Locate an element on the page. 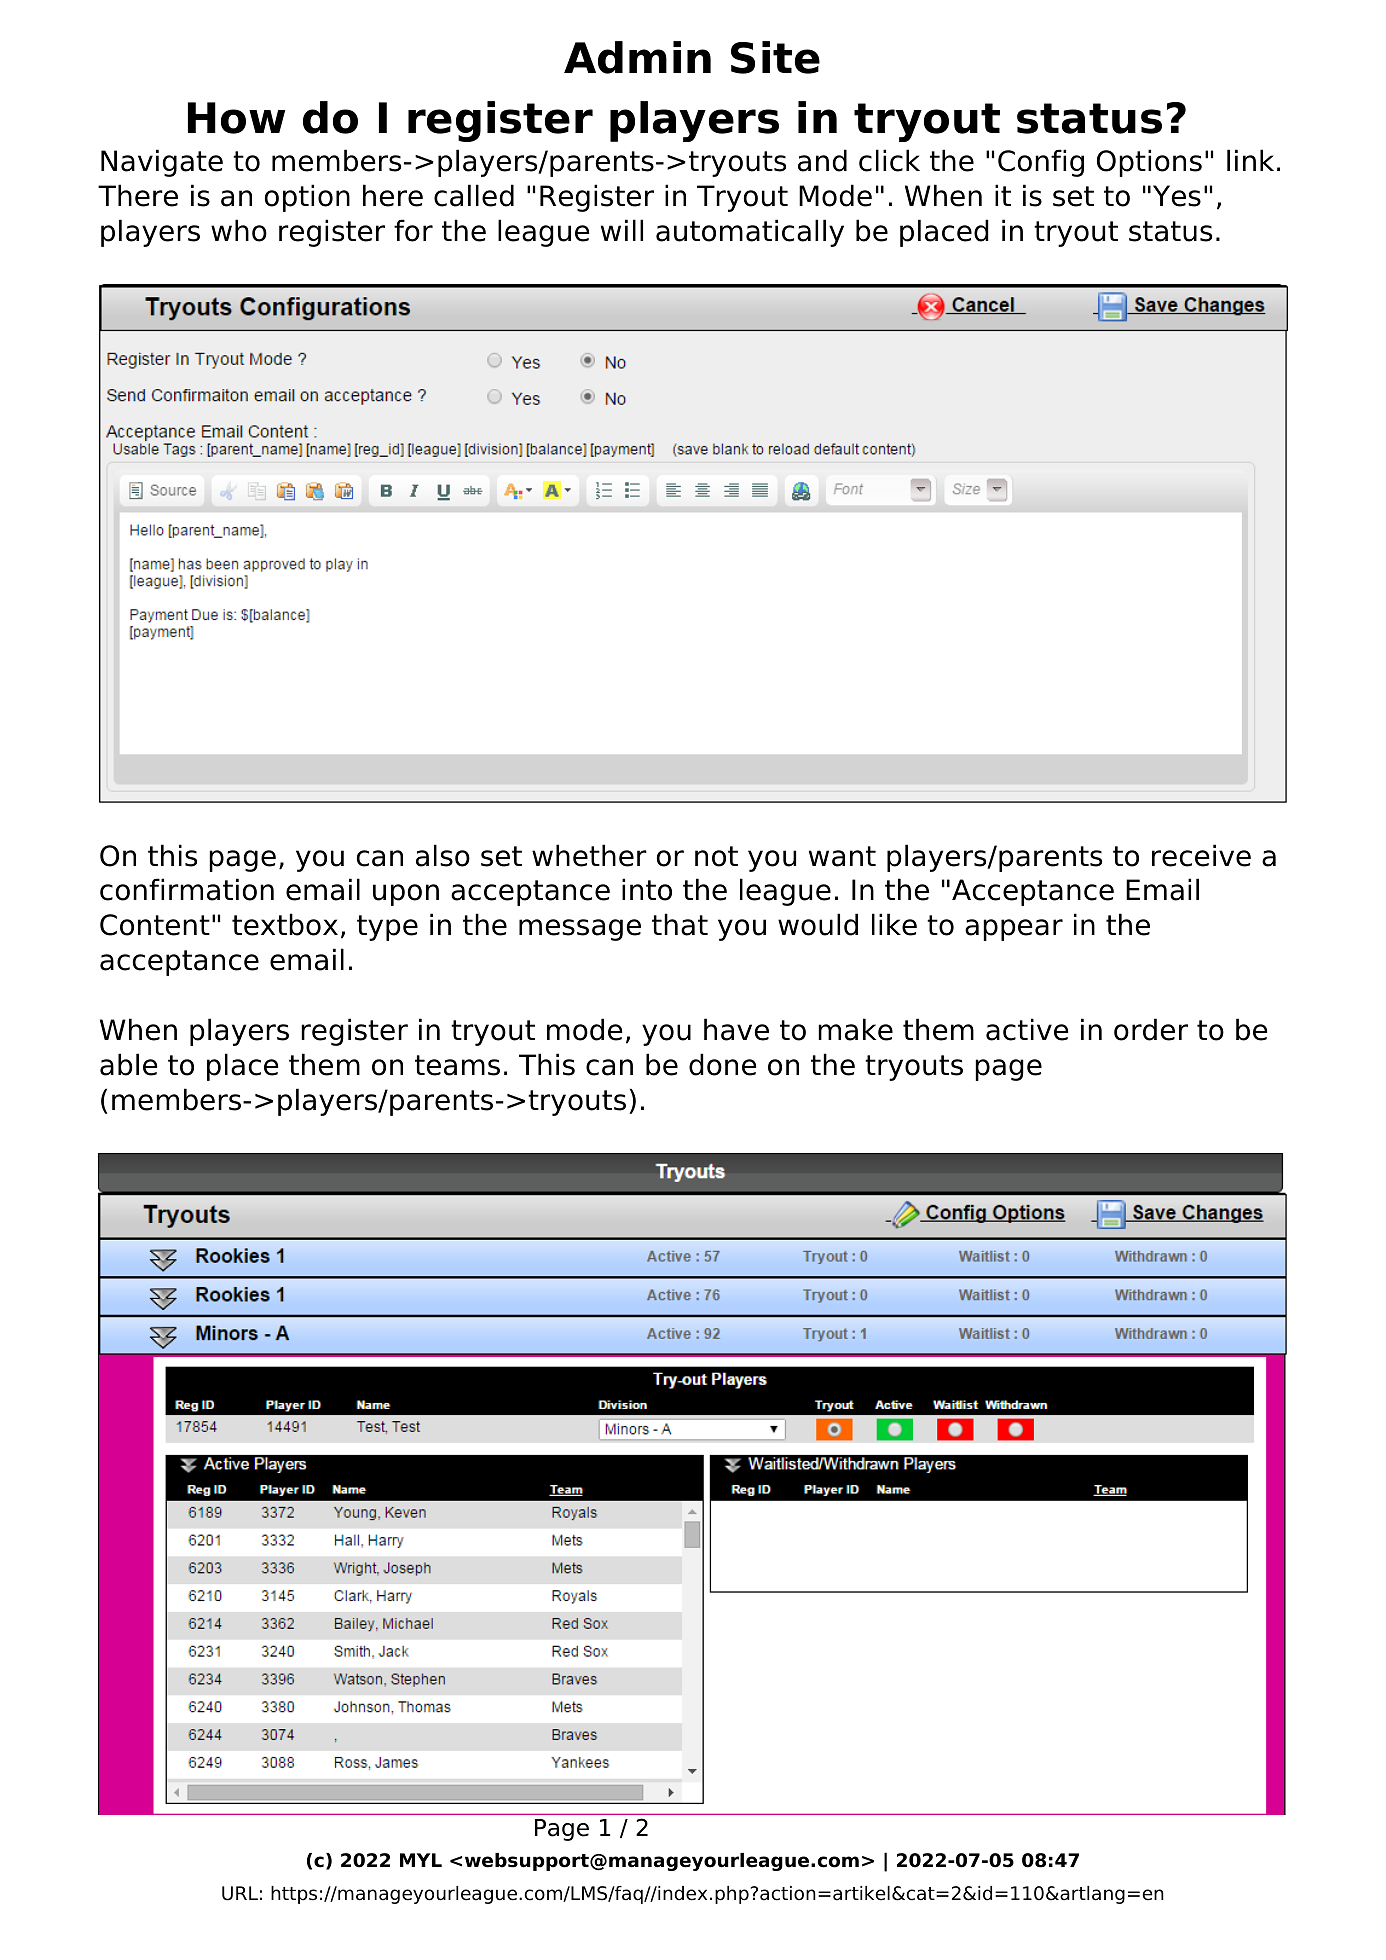 The width and height of the page is (1386, 1960). Admin is located at coordinates (637, 57).
